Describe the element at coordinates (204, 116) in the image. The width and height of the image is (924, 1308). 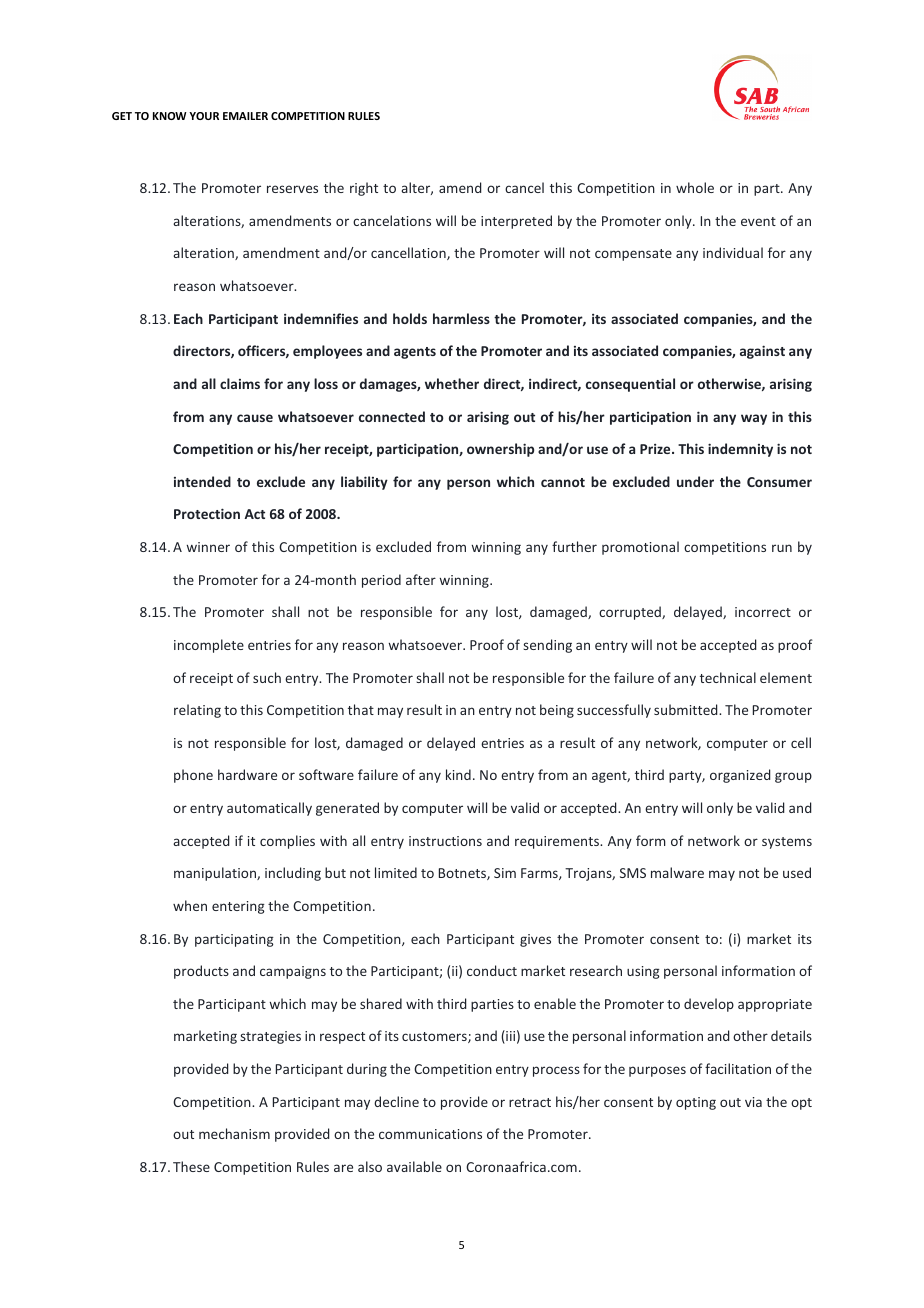
I see `YOUR` at that location.
